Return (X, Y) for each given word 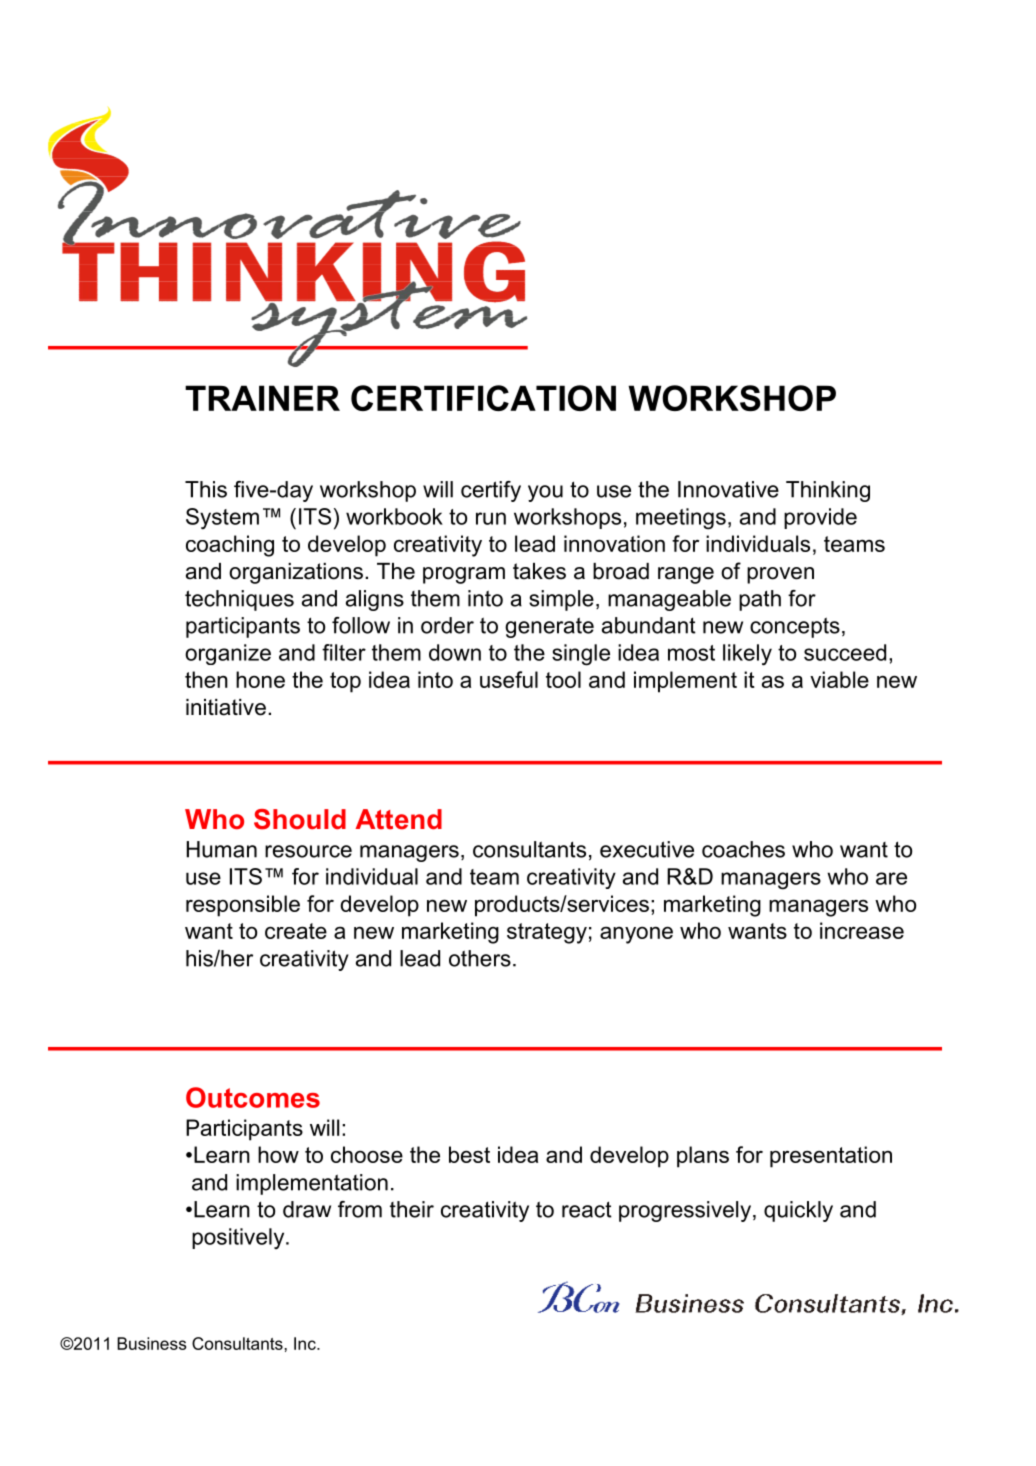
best (469, 1154)
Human (222, 849)
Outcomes (253, 1097)
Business (151, 1343)
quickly (798, 1211)
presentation (831, 1157)
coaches (743, 849)
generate (549, 627)
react (587, 1209)
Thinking (828, 491)
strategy (547, 933)
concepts (795, 627)
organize (228, 654)
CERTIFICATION (483, 398)
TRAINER (262, 398)
